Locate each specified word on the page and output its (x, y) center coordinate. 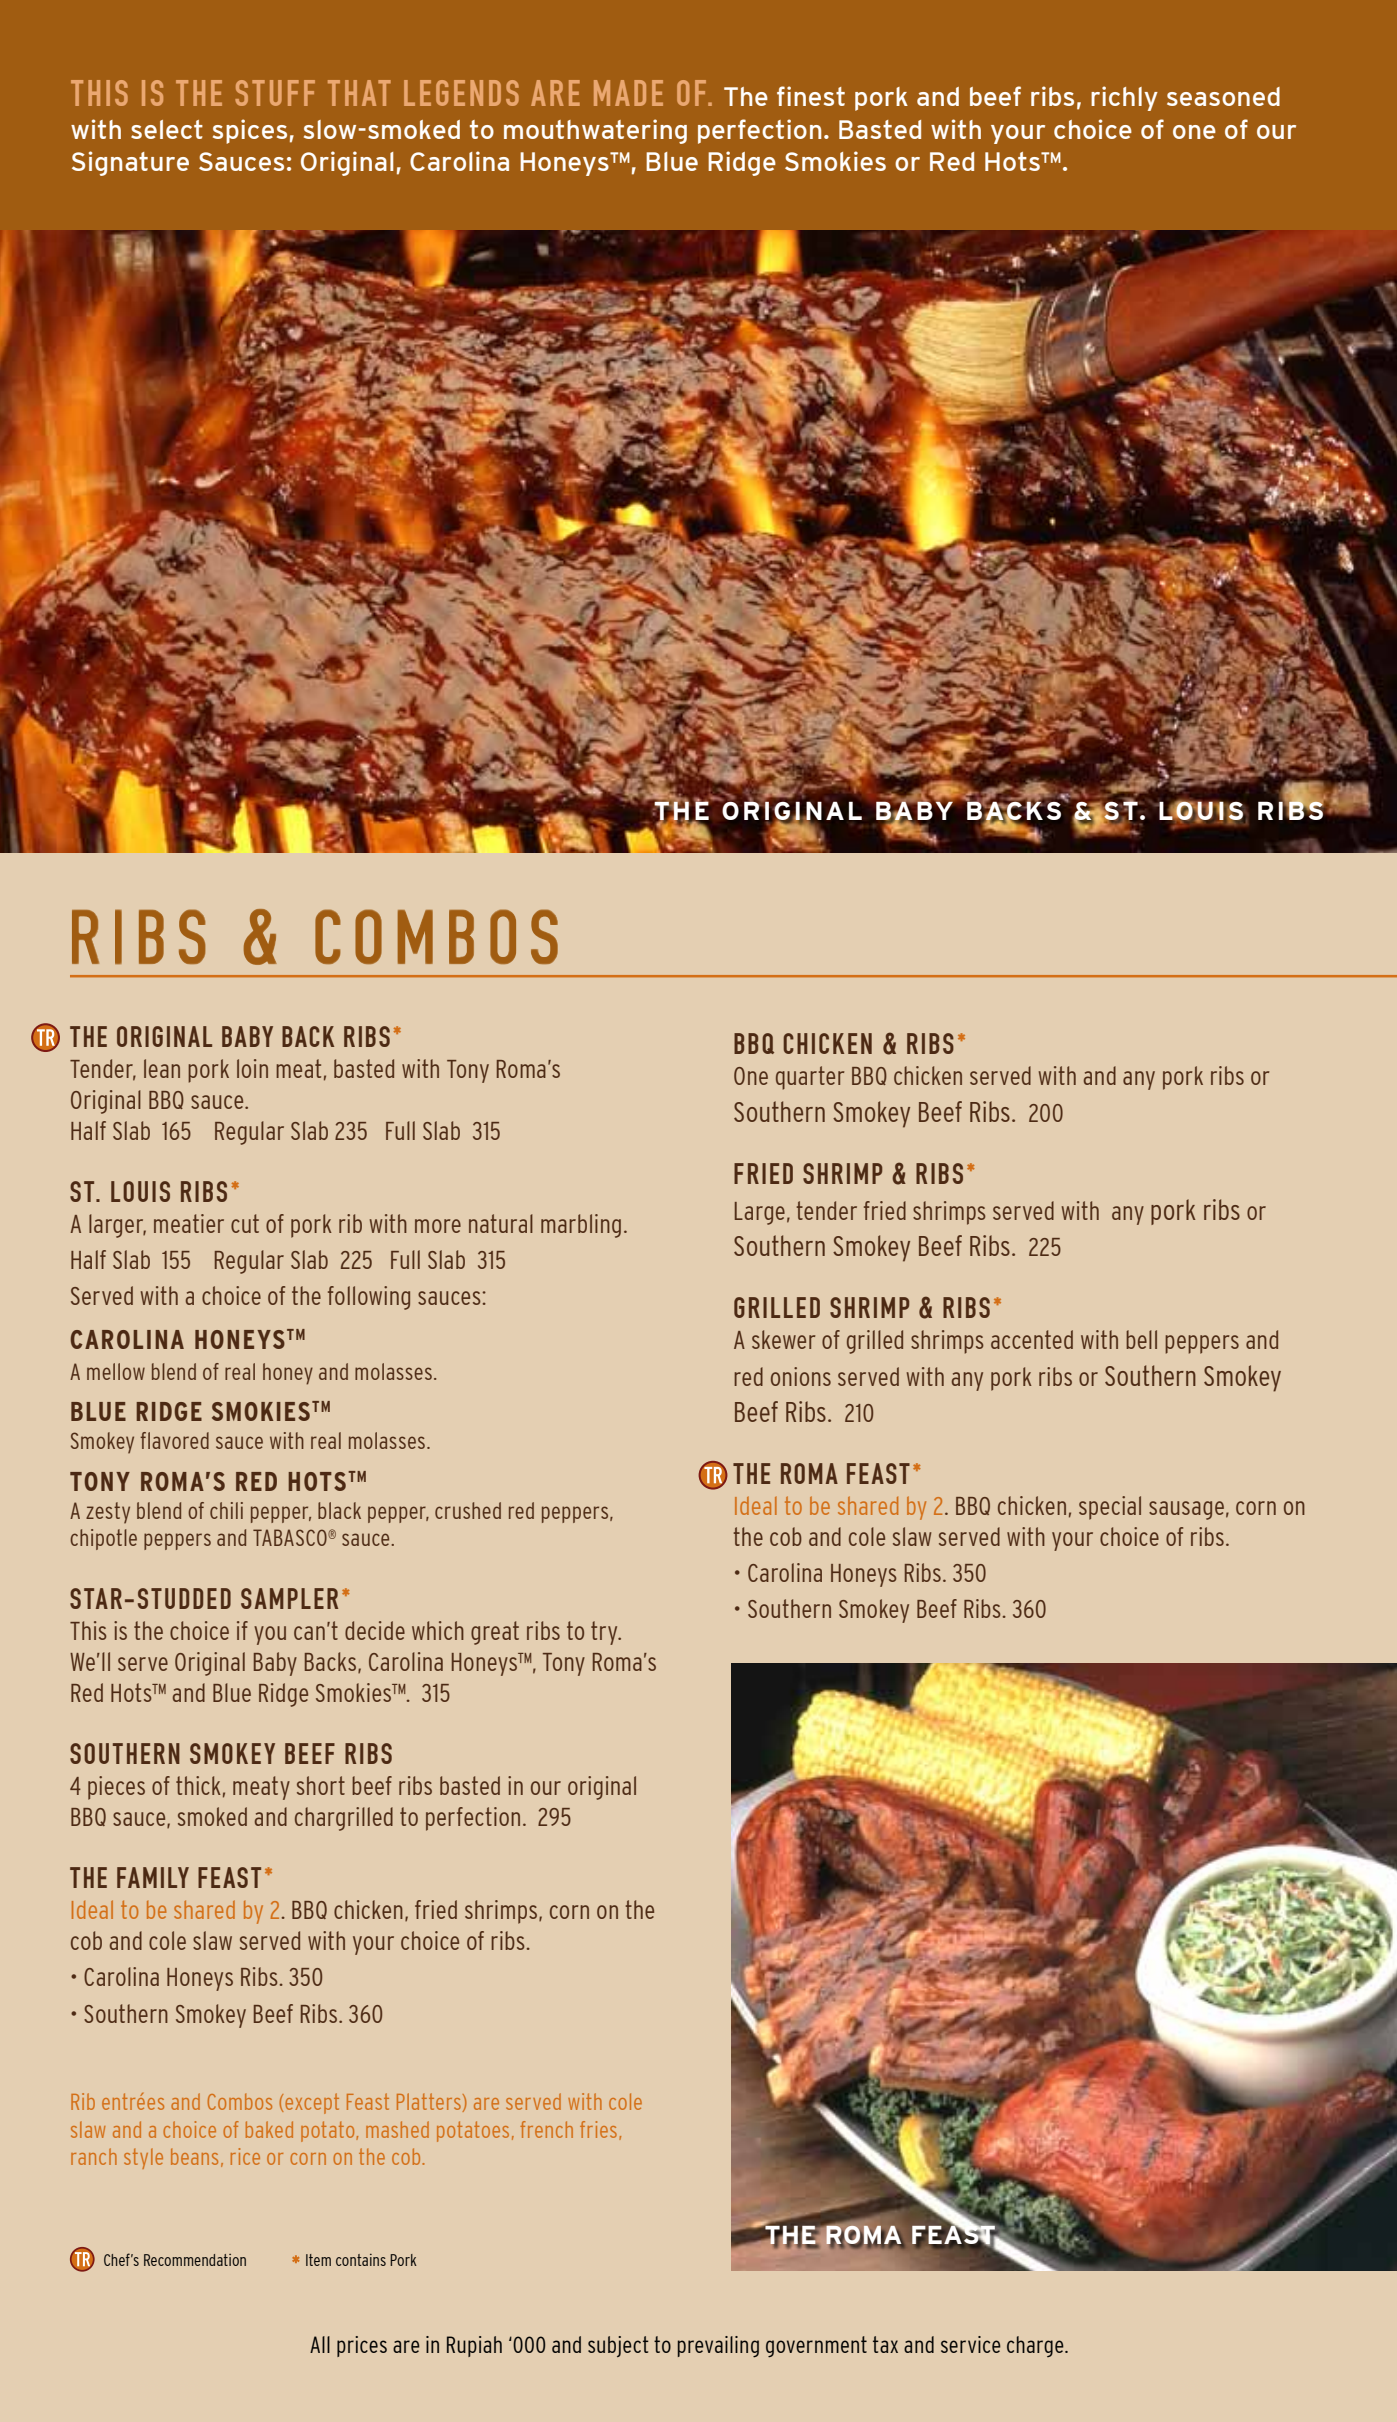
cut (245, 1223)
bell (1141, 1339)
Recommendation (195, 2260)
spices (250, 131)
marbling (581, 1226)
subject (618, 2346)
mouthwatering (595, 131)
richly (1124, 98)
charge (1036, 2346)
